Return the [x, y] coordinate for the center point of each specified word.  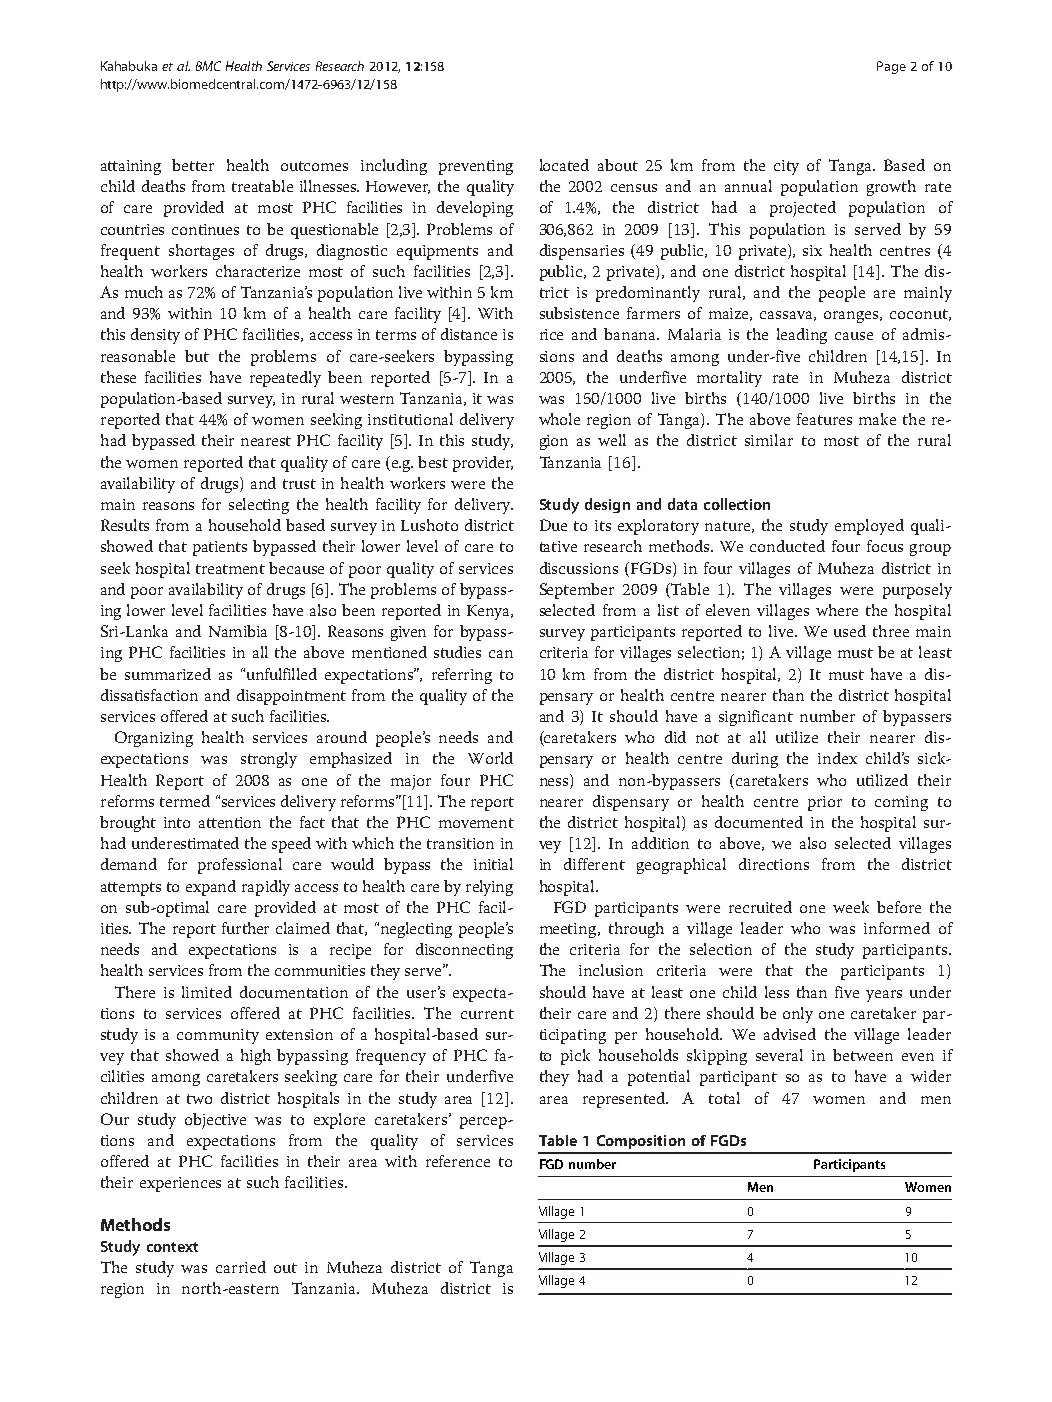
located [564, 165]
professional [240, 866]
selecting [259, 506]
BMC [208, 66]
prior [825, 803]
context [172, 1247]
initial [493, 864]
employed [869, 527]
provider [483, 464]
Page [891, 67]
